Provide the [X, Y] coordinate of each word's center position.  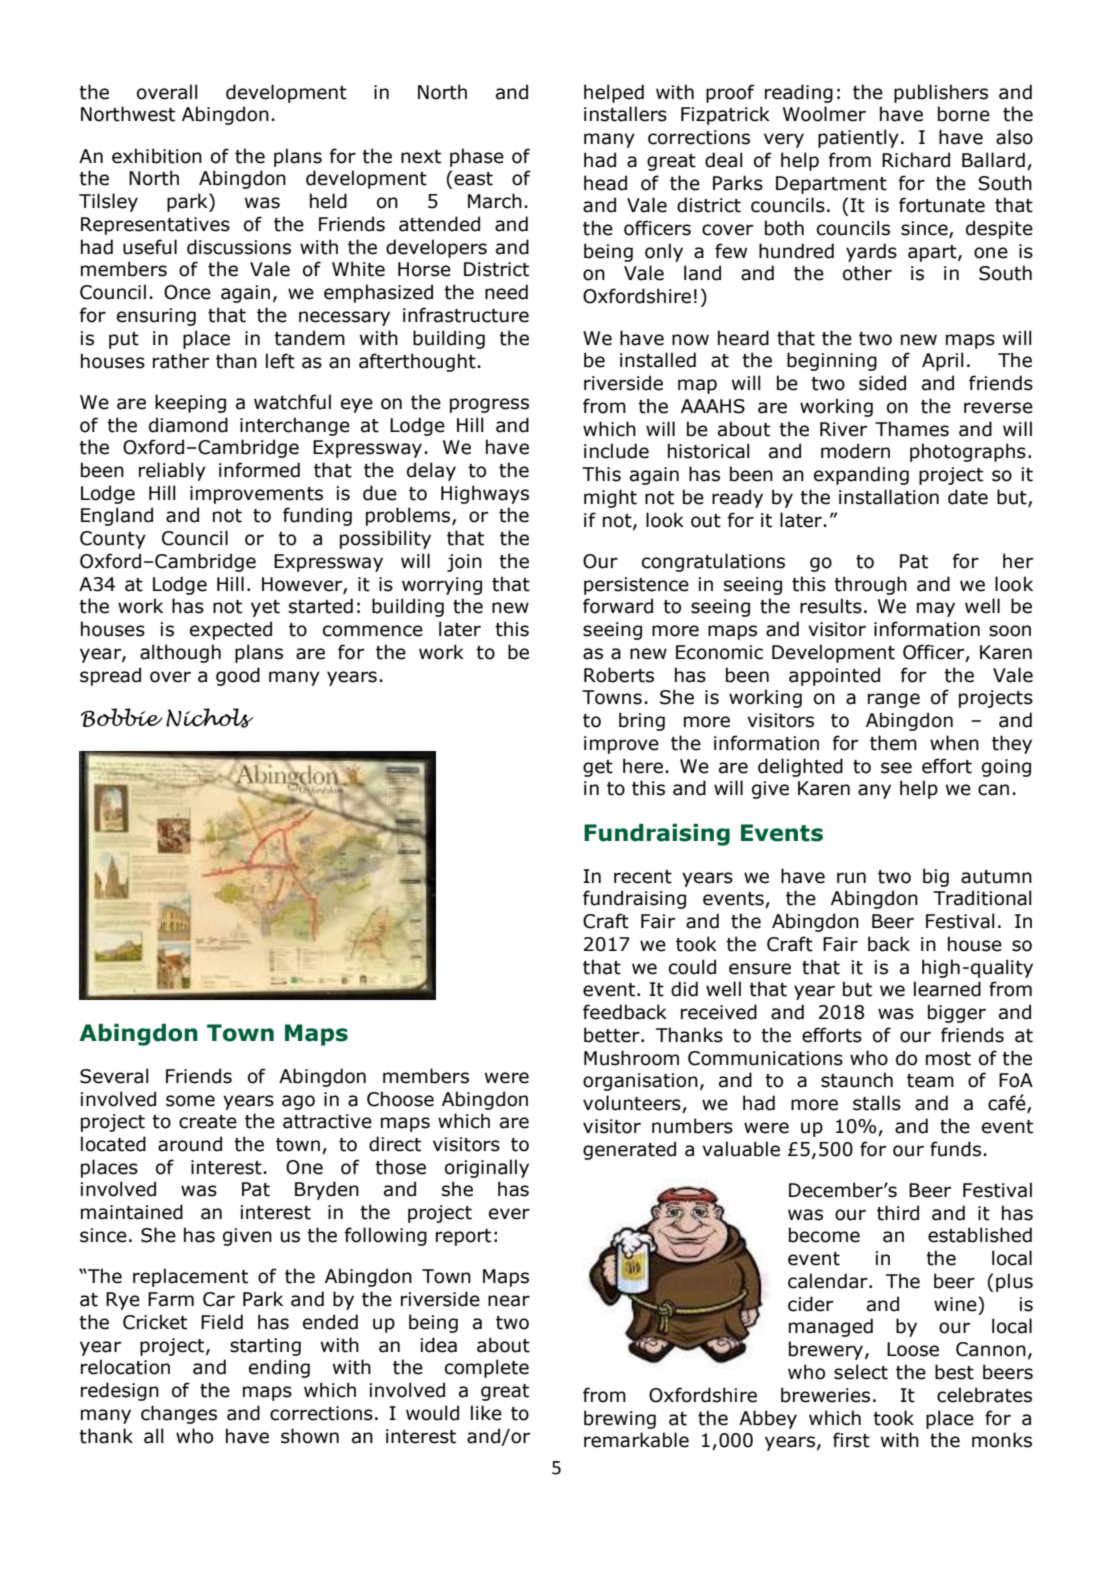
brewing [620, 1419]
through [870, 585]
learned [947, 989]
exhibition [157, 156]
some [190, 1101]
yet [265, 608]
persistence [636, 586]
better [613, 1035]
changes [179, 1414]
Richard [916, 160]
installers [625, 114]
